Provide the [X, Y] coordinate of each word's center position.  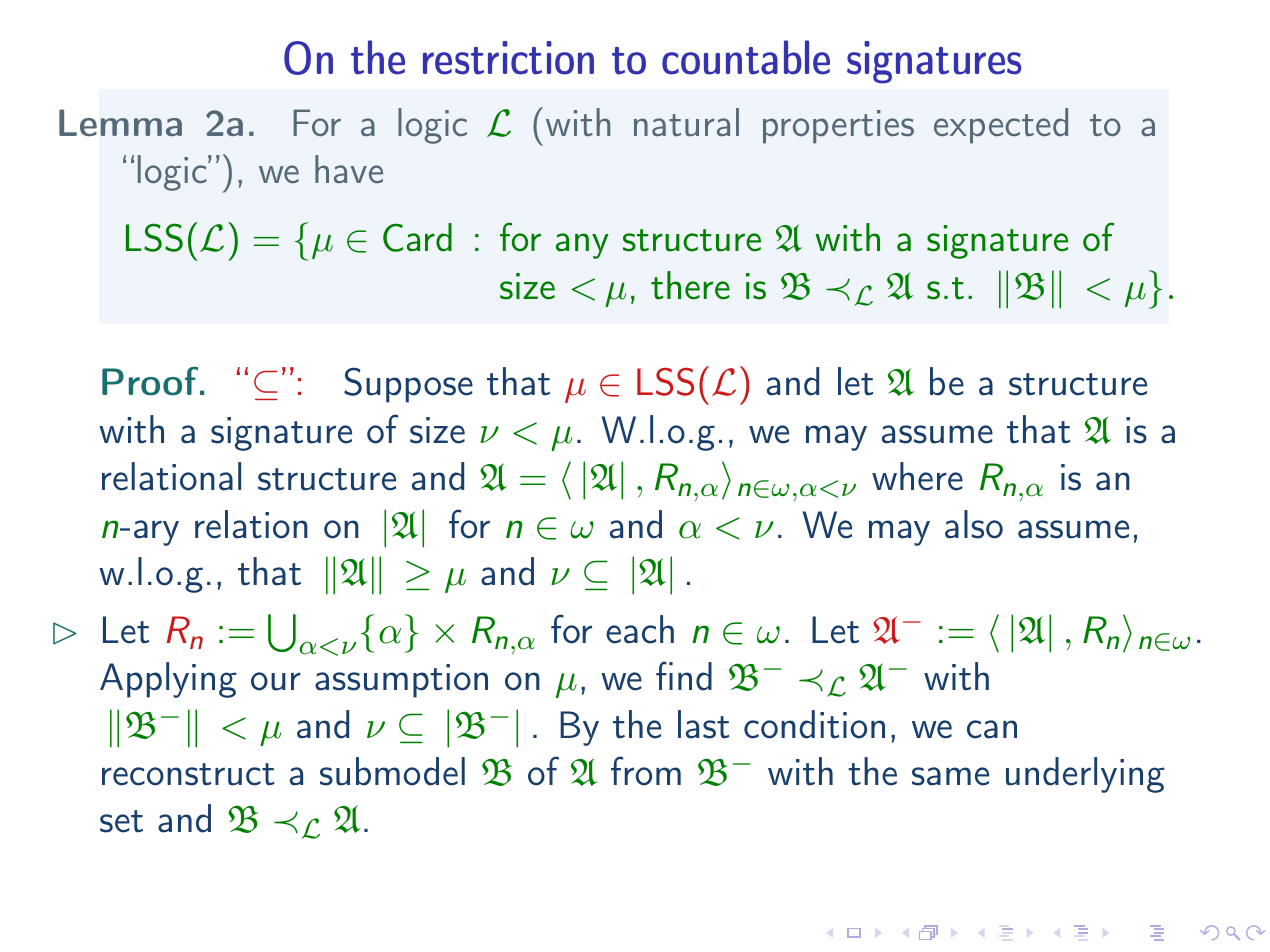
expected [1001, 126]
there [690, 285]
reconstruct [188, 774]
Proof [150, 381]
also [974, 524]
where [917, 476]
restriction [508, 58]
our [276, 681]
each [640, 629]
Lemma [120, 122]
